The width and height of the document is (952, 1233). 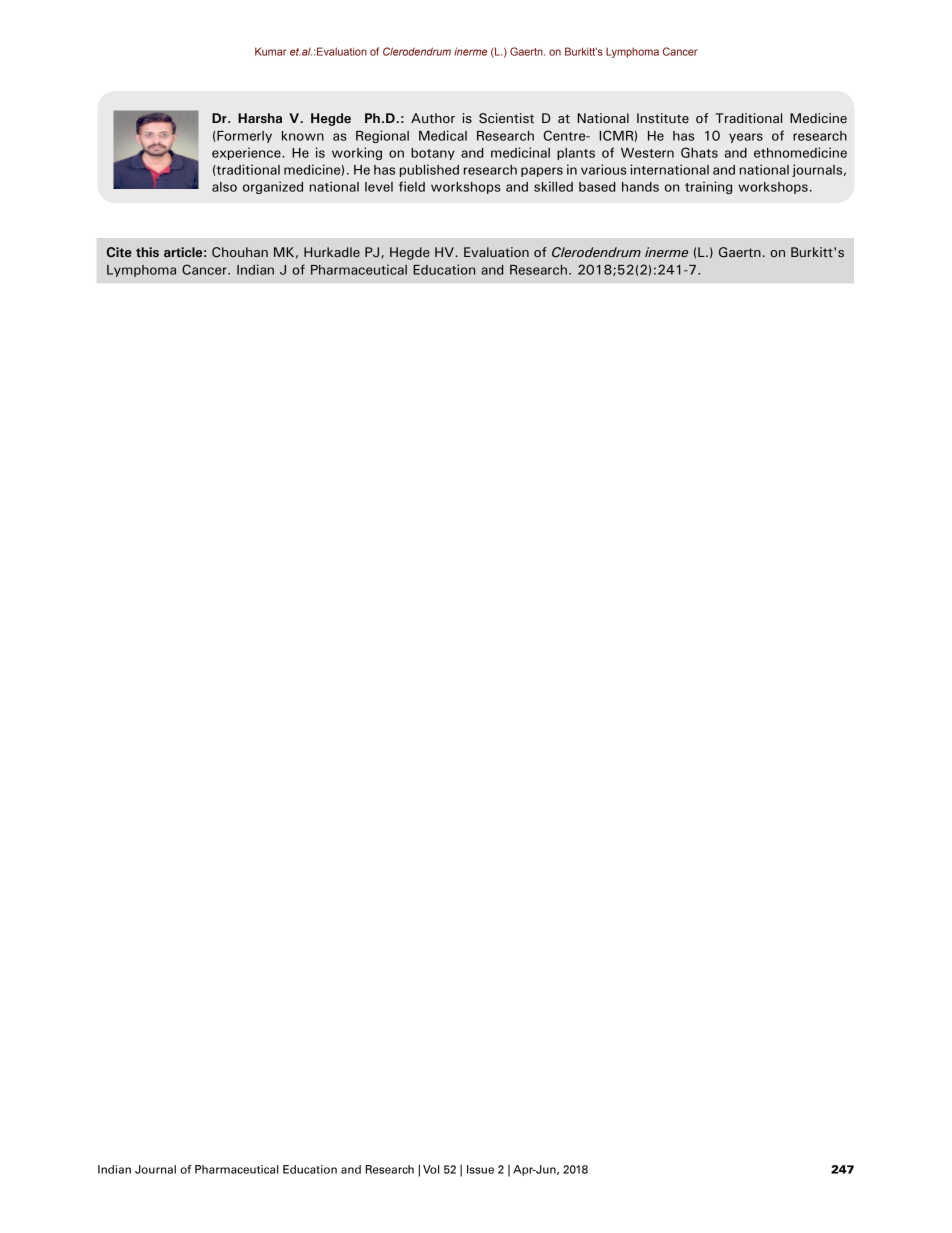 What do you see at coordinates (480, 1169) in the document?
I see `Issue` at bounding box center [480, 1169].
